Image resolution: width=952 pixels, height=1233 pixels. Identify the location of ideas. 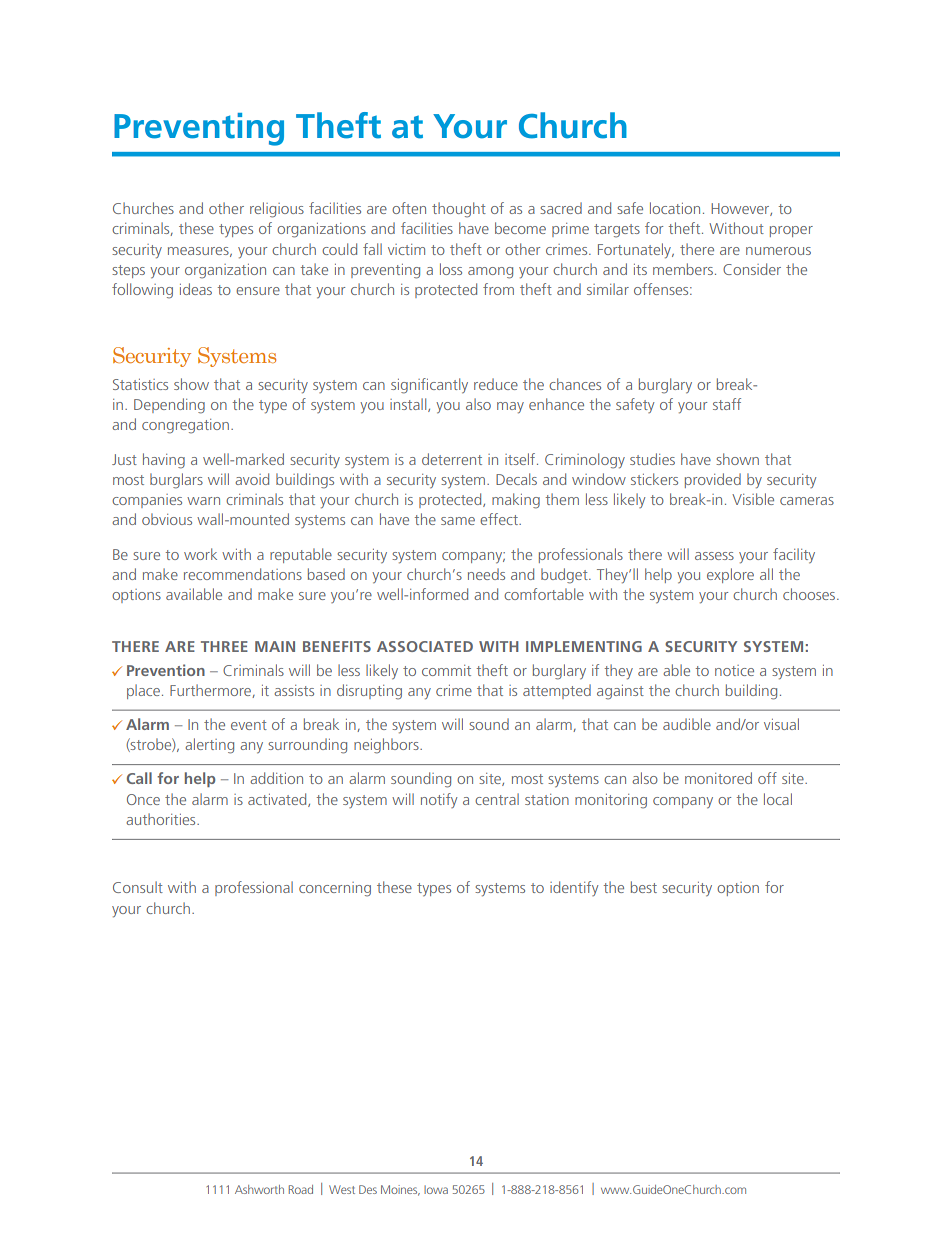
(196, 289).
